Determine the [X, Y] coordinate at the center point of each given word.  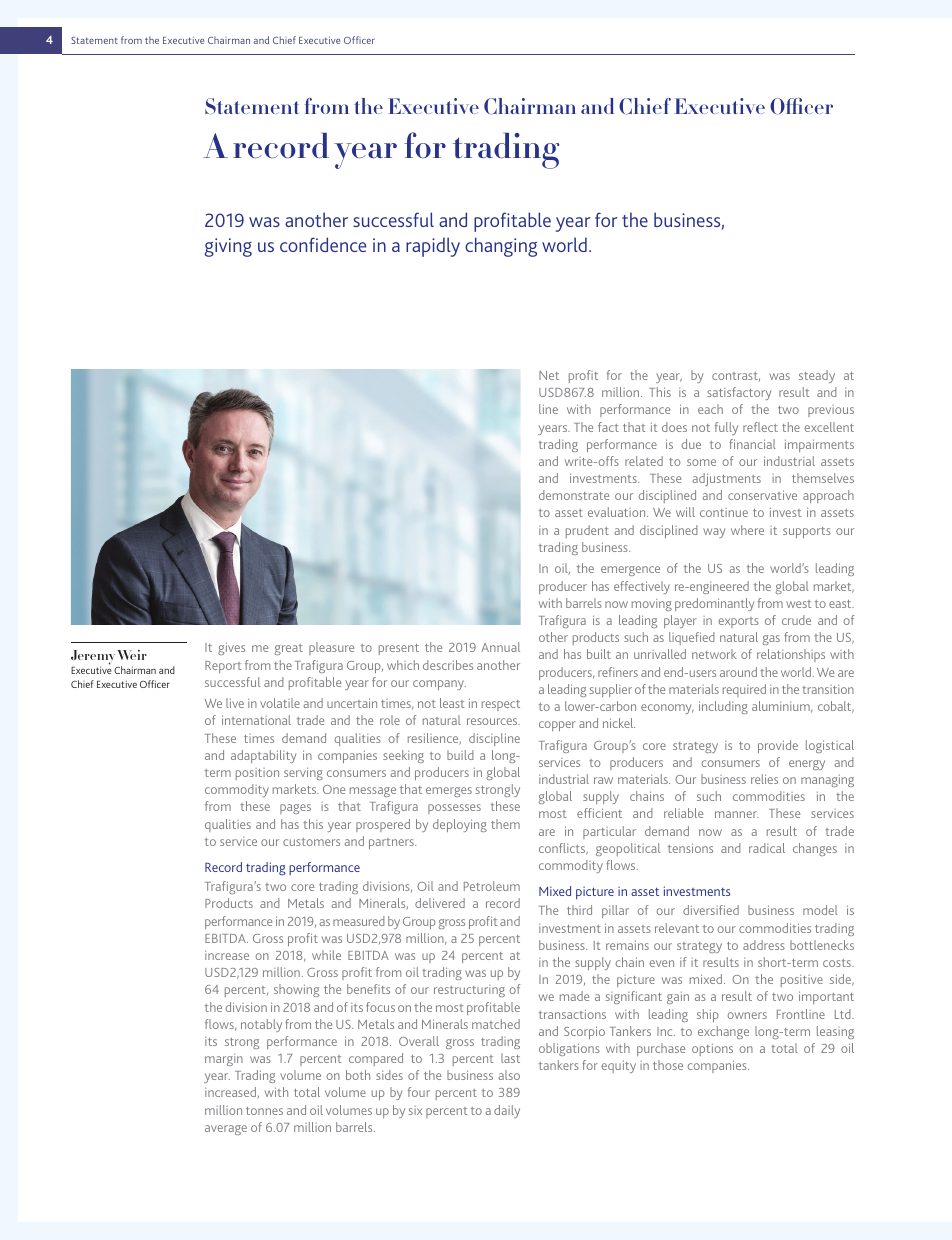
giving [228, 247]
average [226, 1130]
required [744, 690]
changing [501, 247]
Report [223, 667]
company [439, 685]
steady [817, 376]
